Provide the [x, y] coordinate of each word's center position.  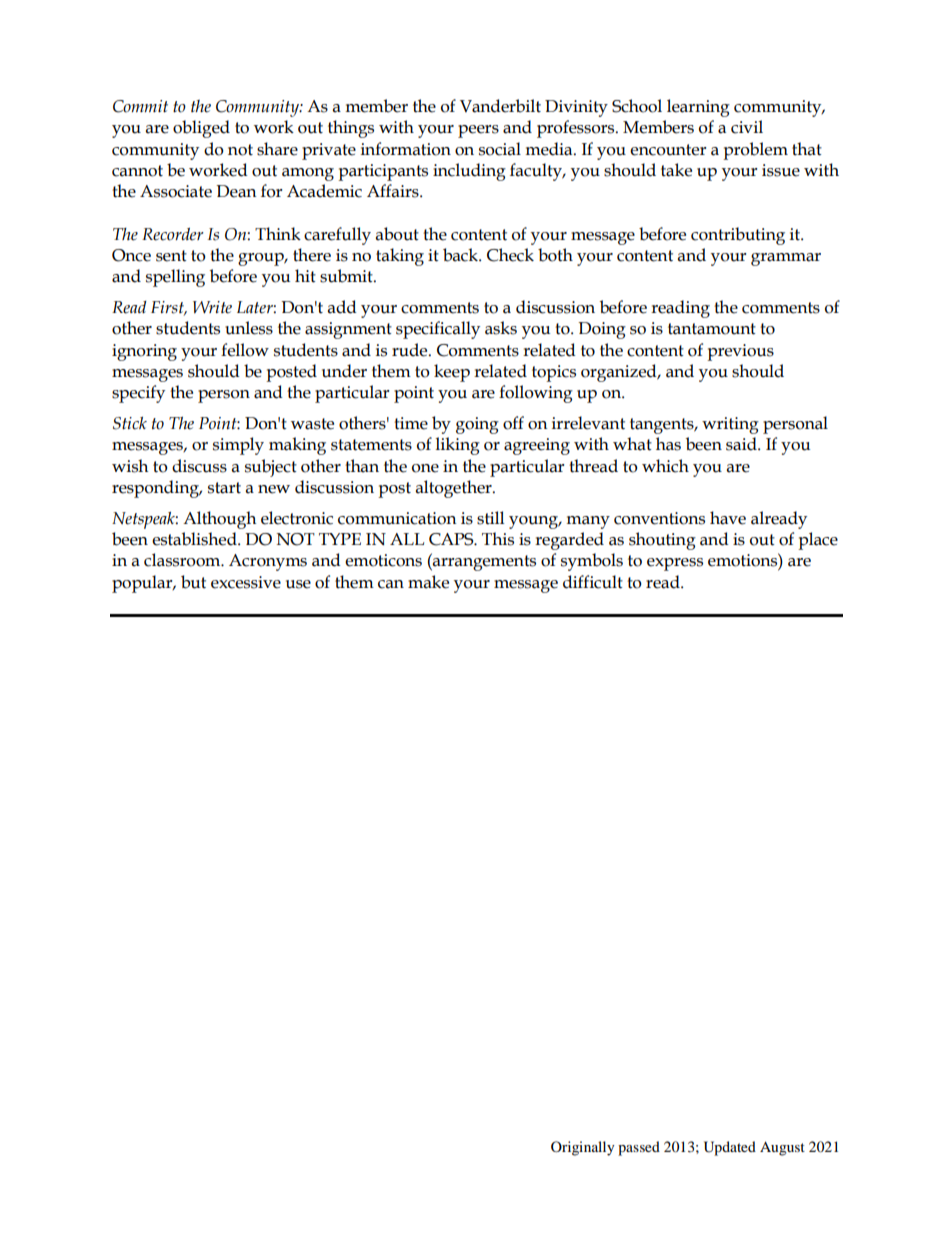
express [675, 564]
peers [478, 131]
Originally [583, 1148]
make [428, 582]
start [224, 488]
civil [747, 127]
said [742, 444]
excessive [246, 582]
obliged [201, 129]
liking [458, 446]
